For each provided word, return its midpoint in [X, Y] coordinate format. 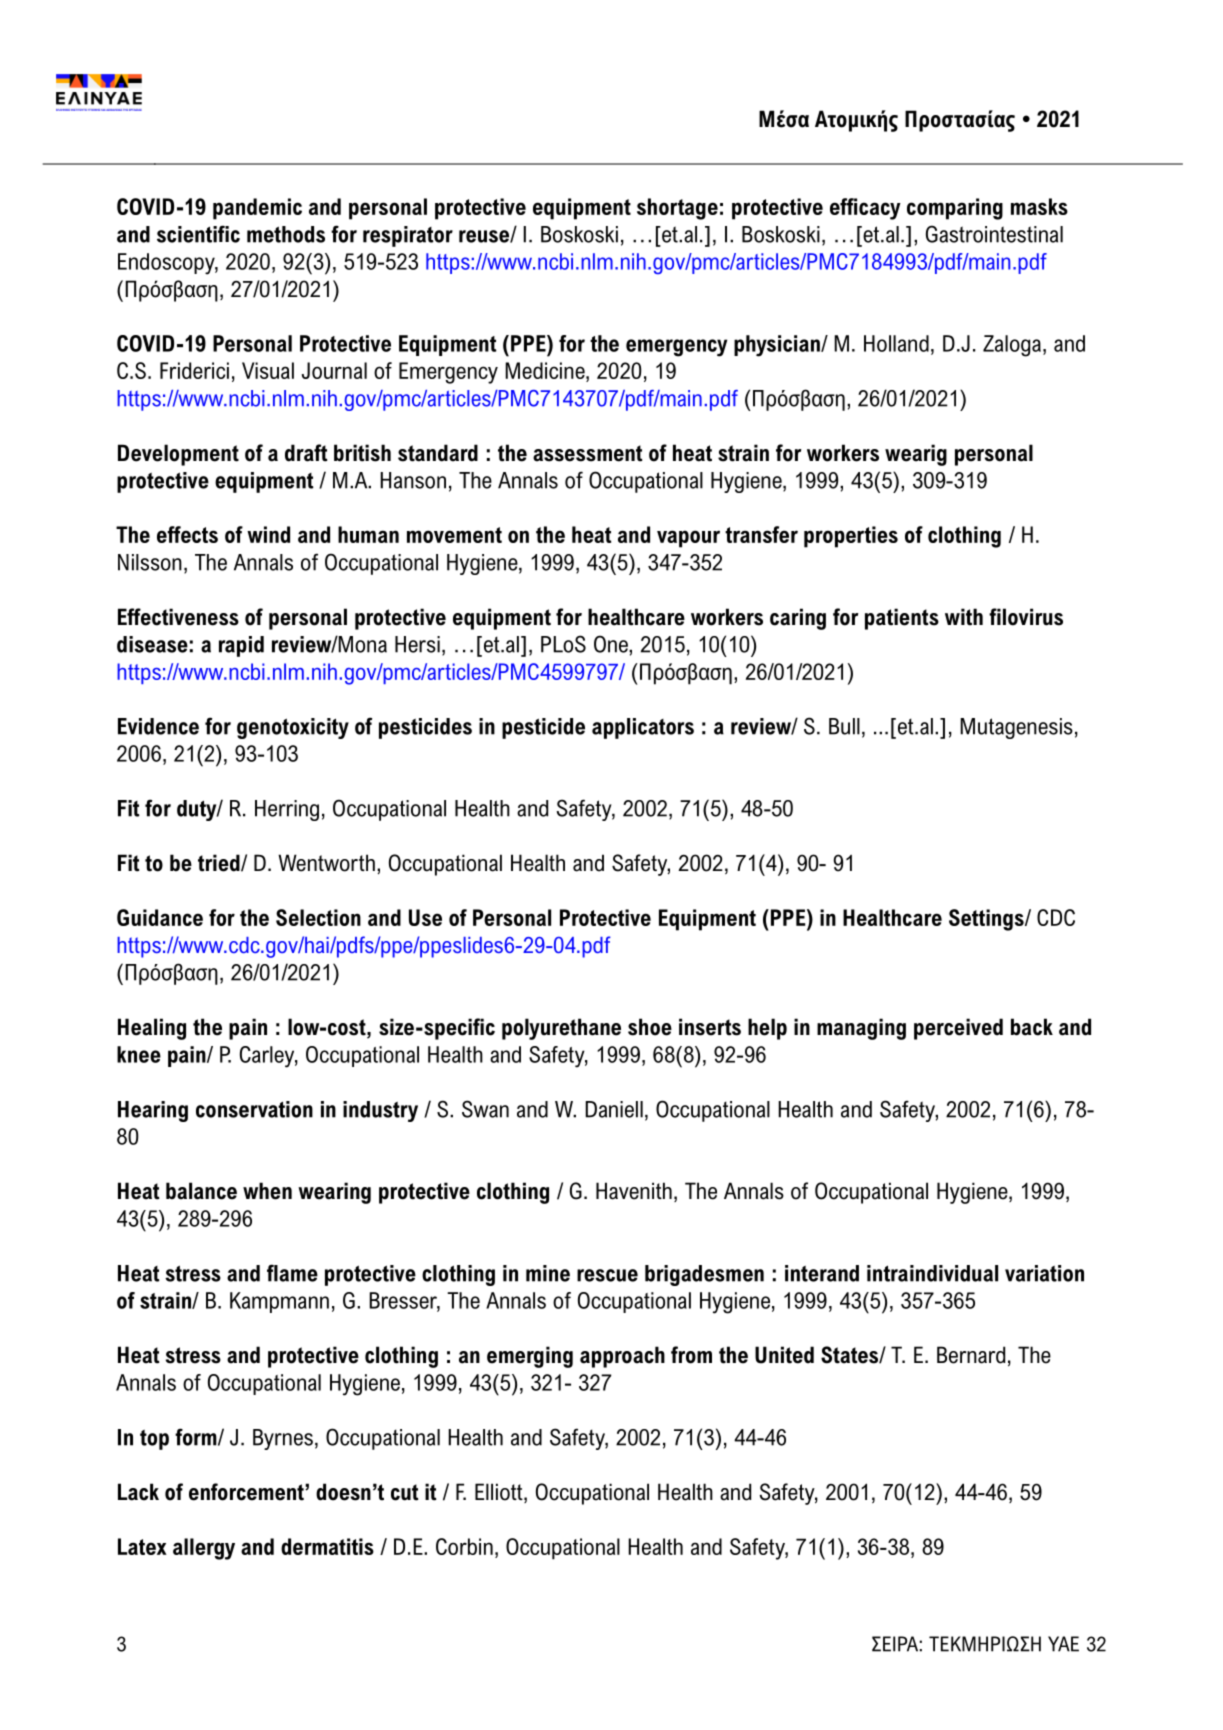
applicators [643, 728]
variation [1044, 1273]
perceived [958, 1029]
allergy [204, 1549]
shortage [677, 209]
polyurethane [561, 1029]
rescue [607, 1275]
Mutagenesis [1016, 728]
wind [268, 534]
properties [851, 537]
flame [292, 1273]
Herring [287, 810]
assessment [588, 453]
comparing [955, 209]
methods [286, 234]
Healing [152, 1029]
